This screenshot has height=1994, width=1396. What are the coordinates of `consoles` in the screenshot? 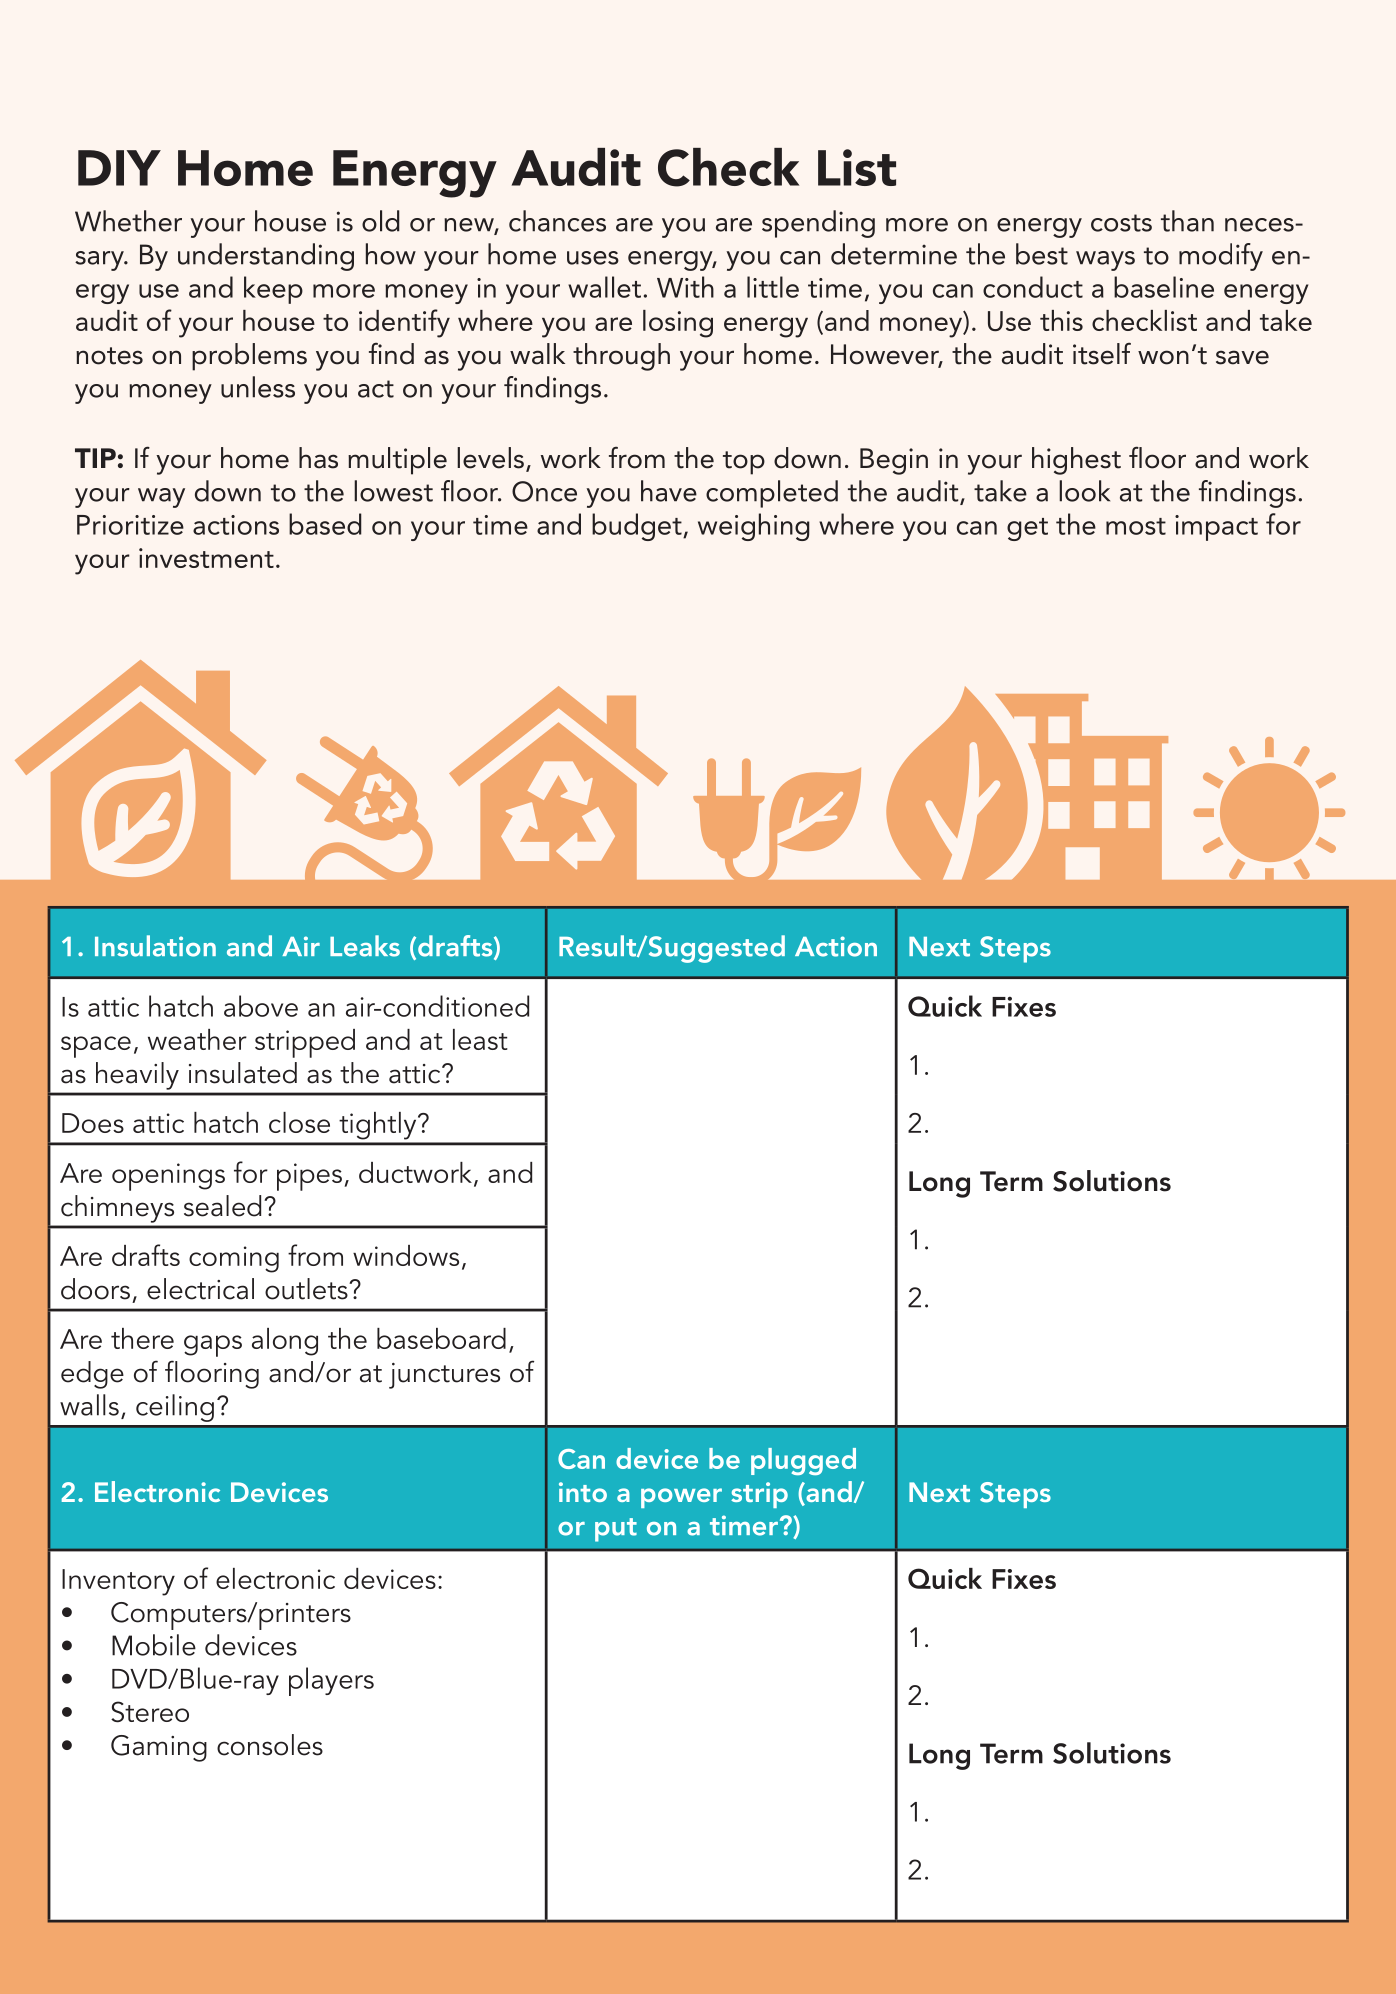 It's located at (270, 1745).
